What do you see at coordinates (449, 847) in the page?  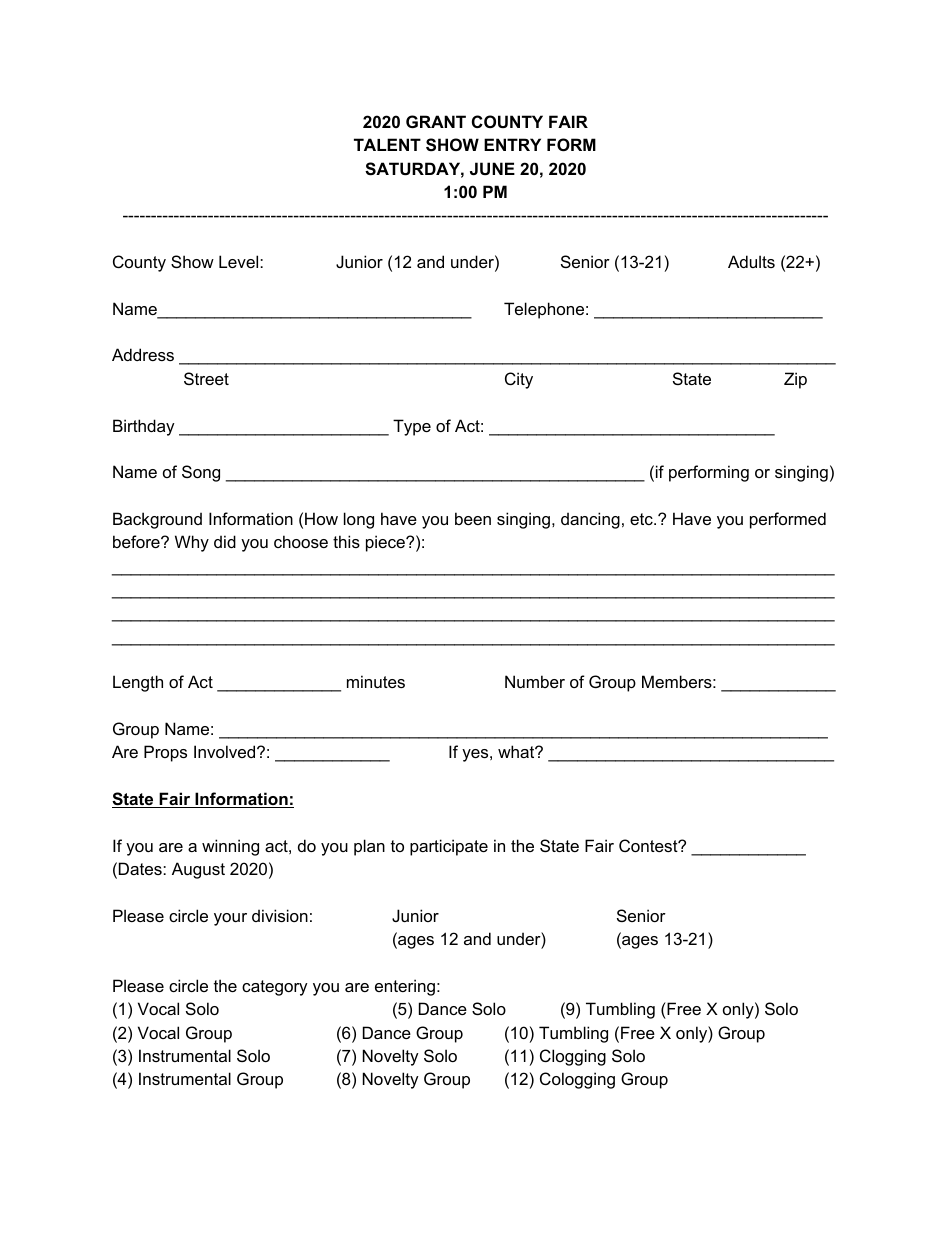 I see `participate` at bounding box center [449, 847].
